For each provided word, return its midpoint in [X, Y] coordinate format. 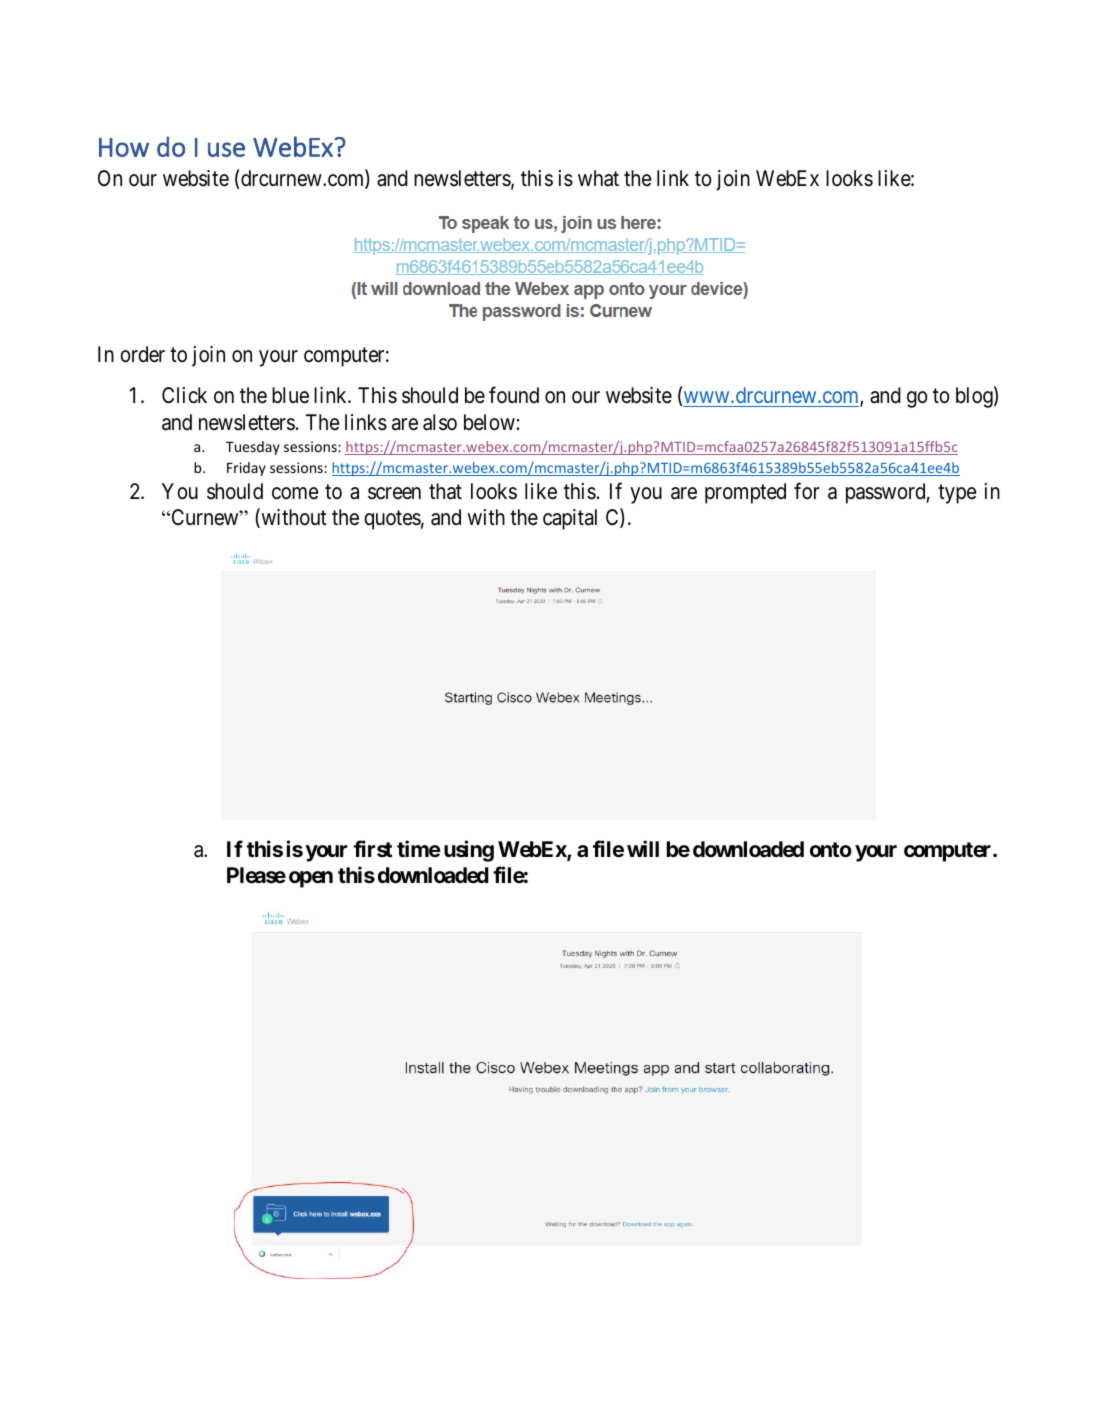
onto [831, 849]
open [311, 879]
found [514, 394]
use [226, 149]
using [469, 851]
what [598, 178]
